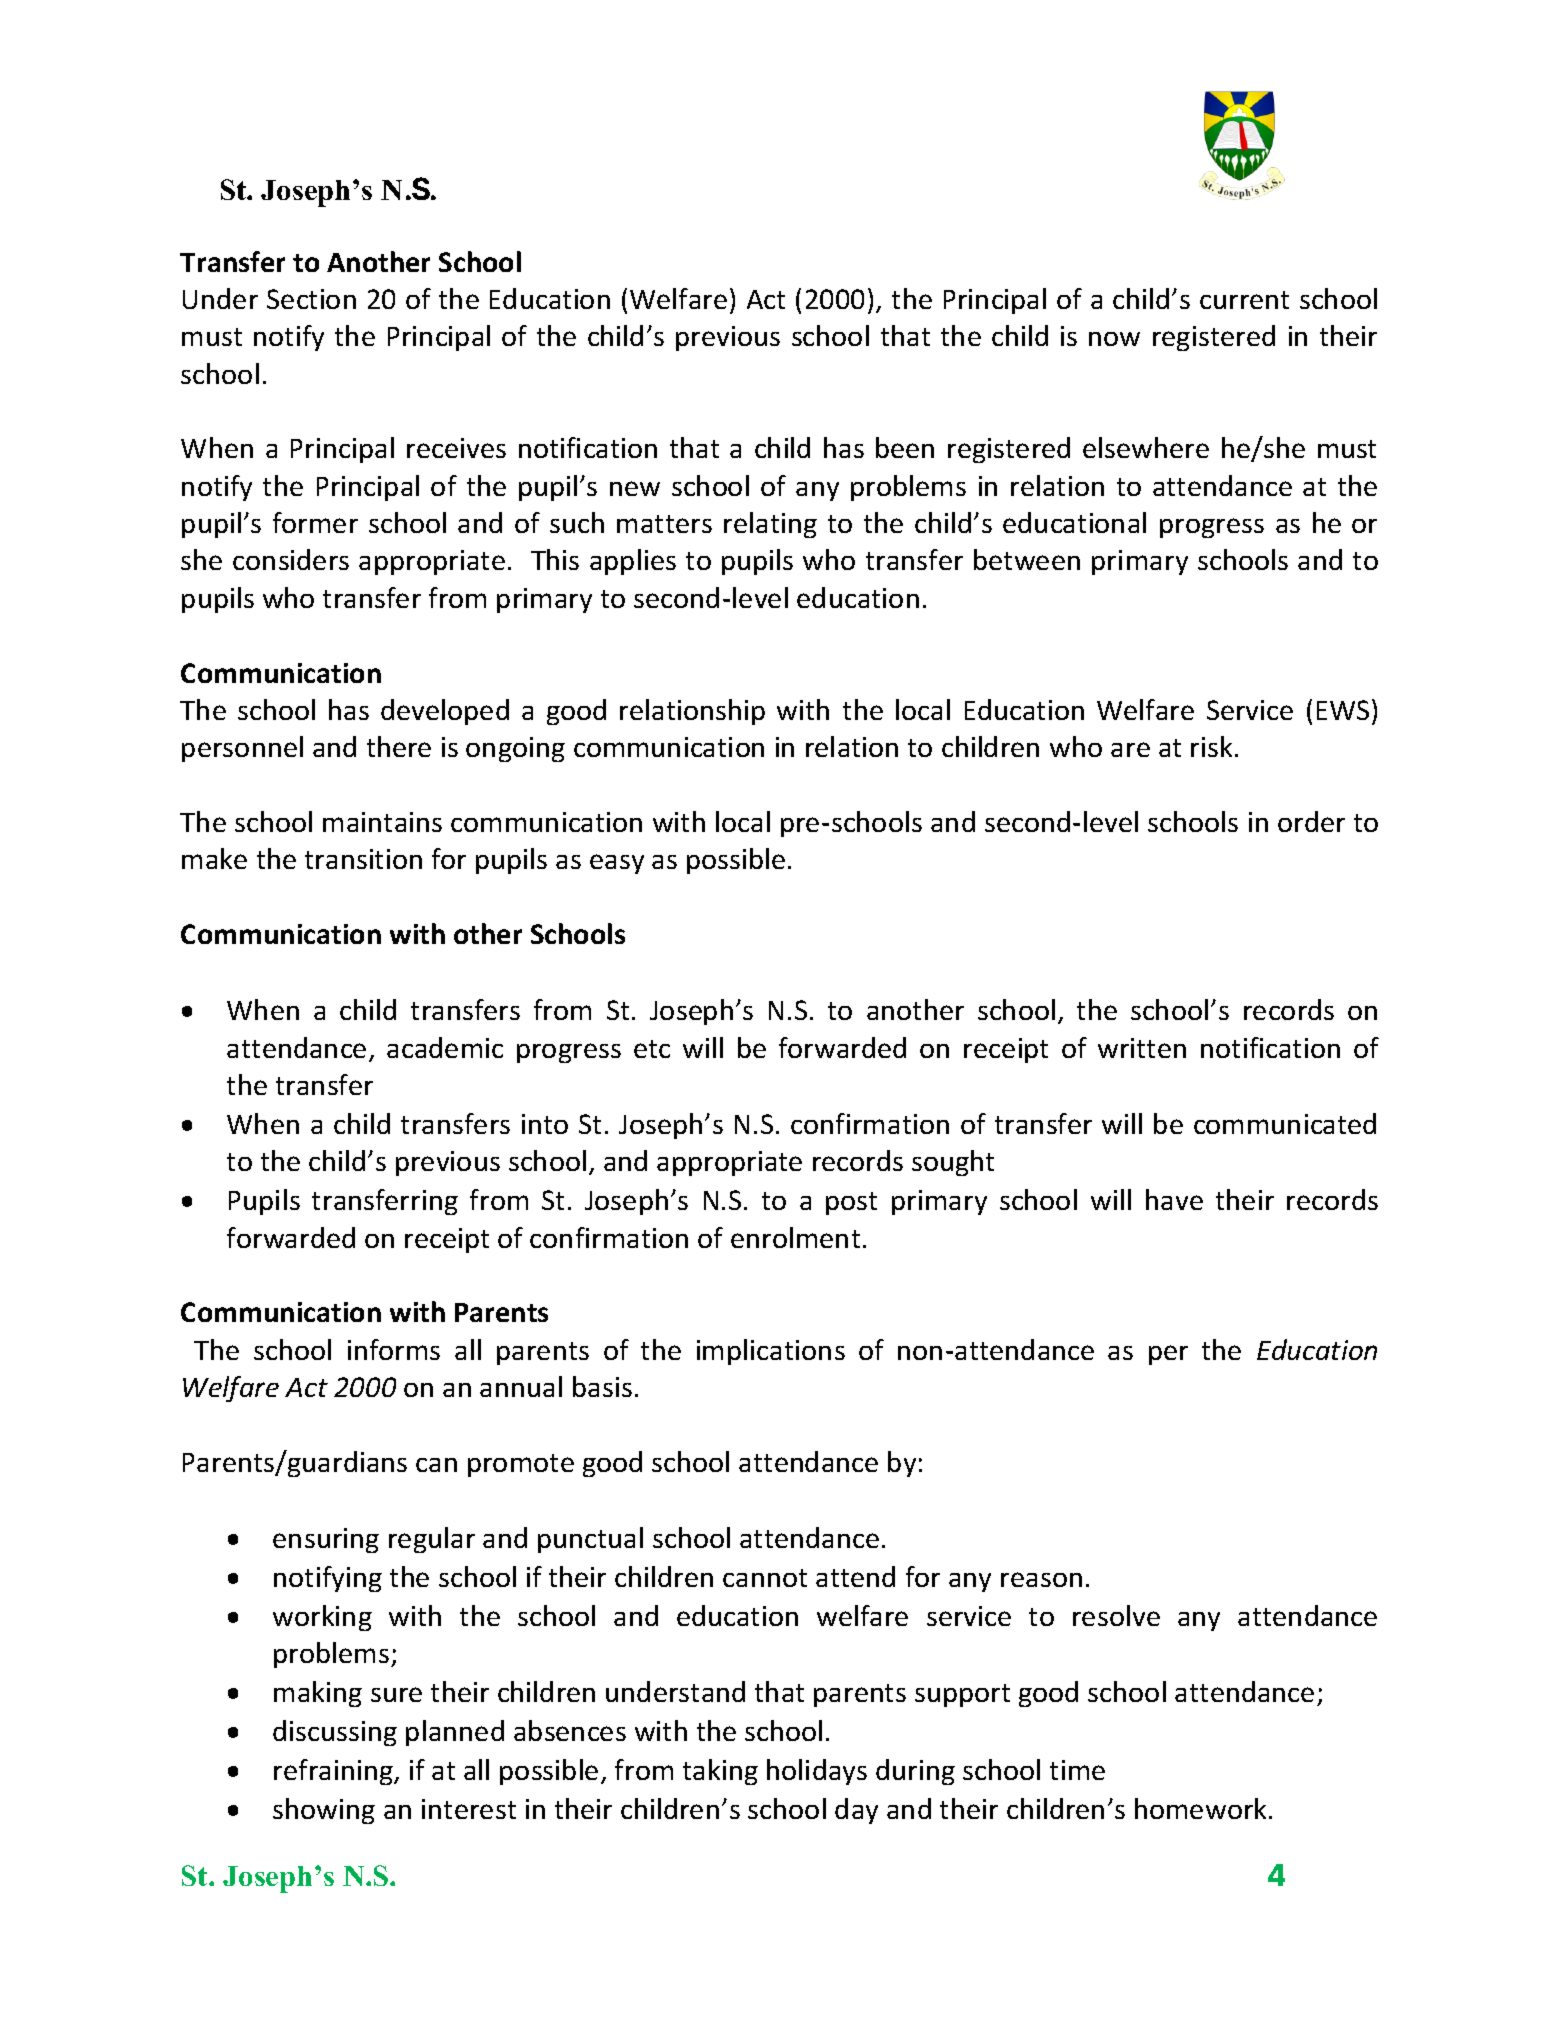  I want to click on now, so click(1114, 339).
